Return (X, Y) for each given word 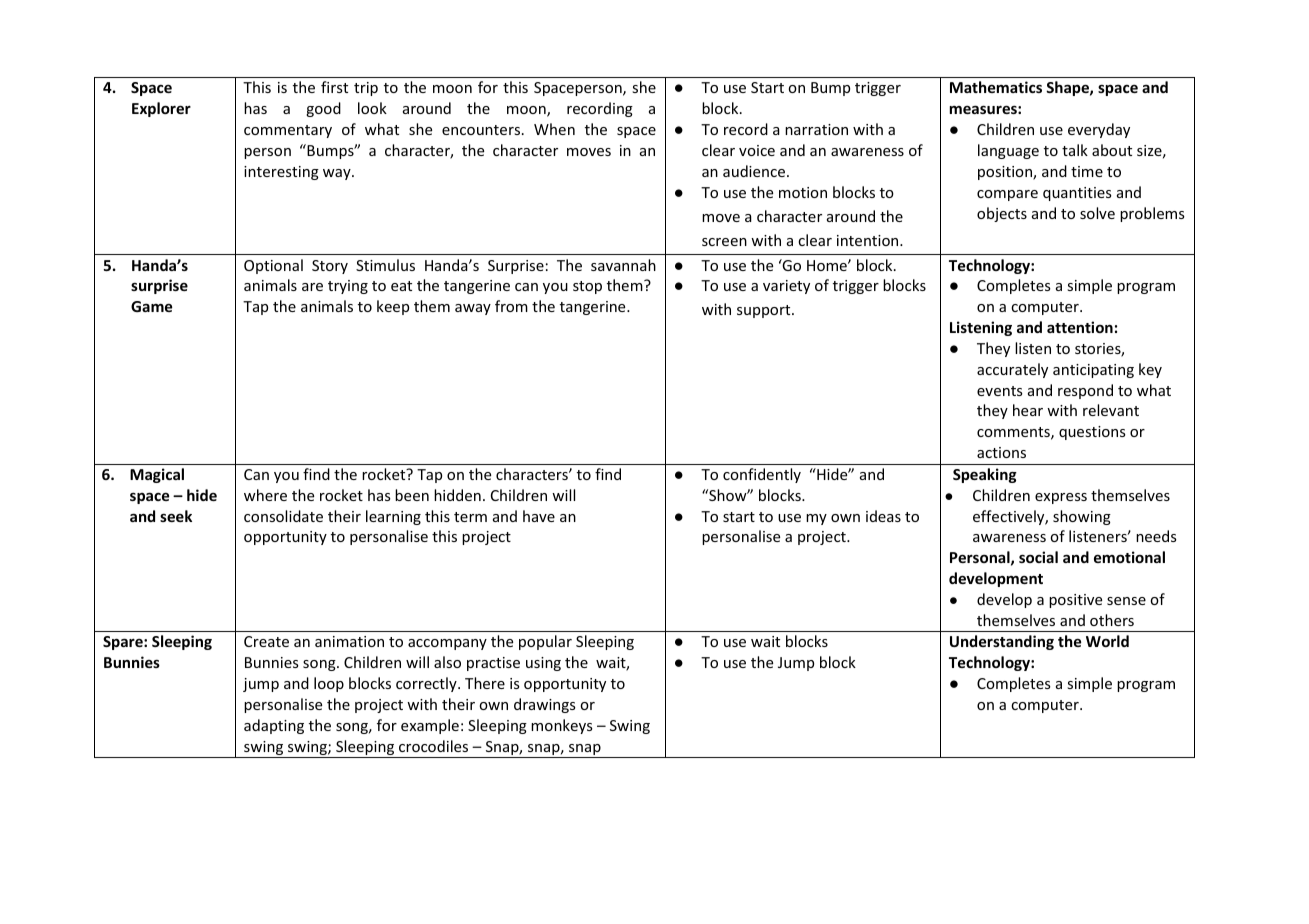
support (765, 311)
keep (393, 307)
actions (1001, 452)
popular (545, 642)
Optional (273, 266)
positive (1075, 601)
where (265, 495)
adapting (274, 726)
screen (724, 242)
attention (1080, 327)
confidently (762, 475)
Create (266, 641)
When (554, 129)
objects (1002, 214)
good (323, 109)
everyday (1099, 130)
